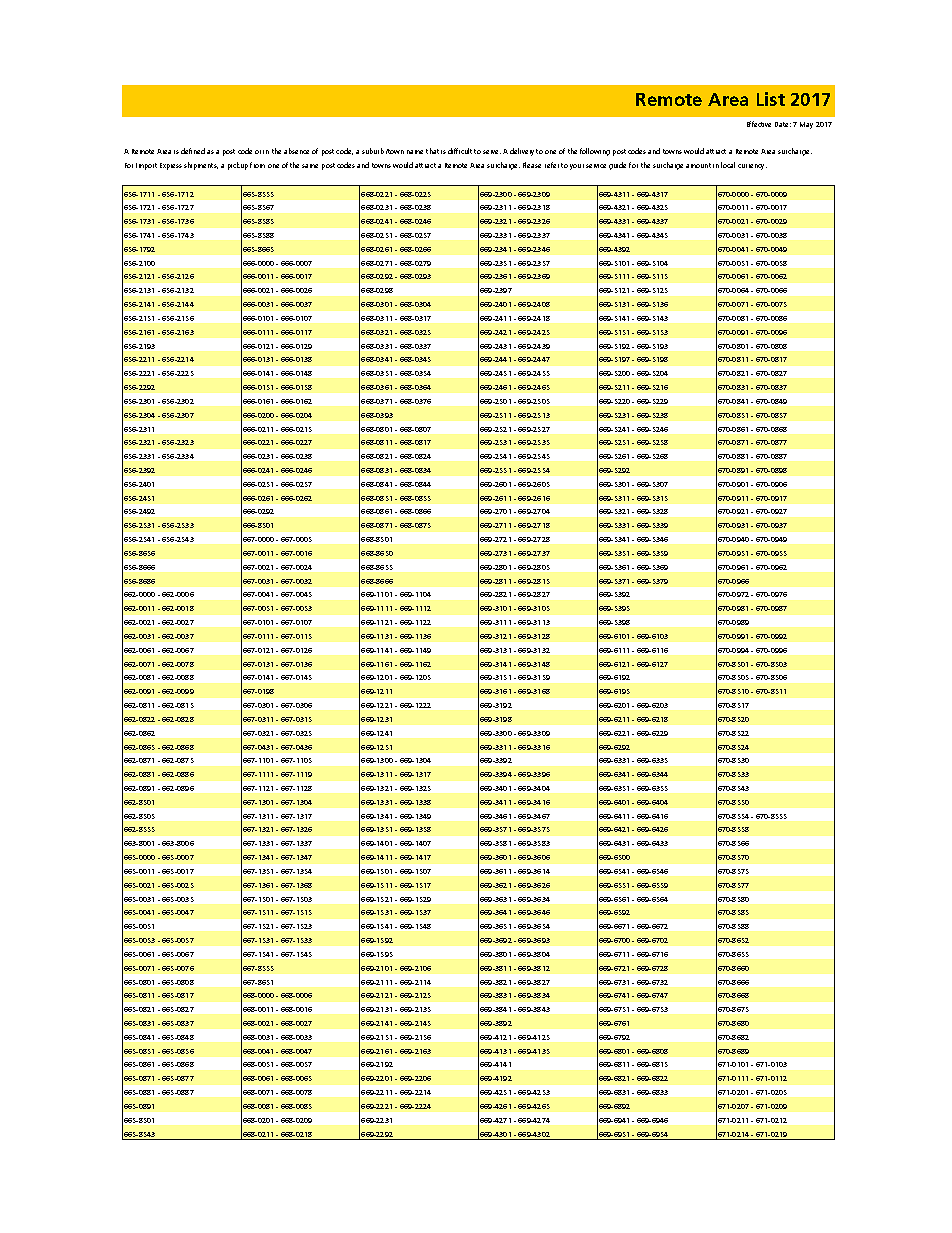  Describe the element at coordinates (783, 124) in the screenshot. I see `Date` at that location.
